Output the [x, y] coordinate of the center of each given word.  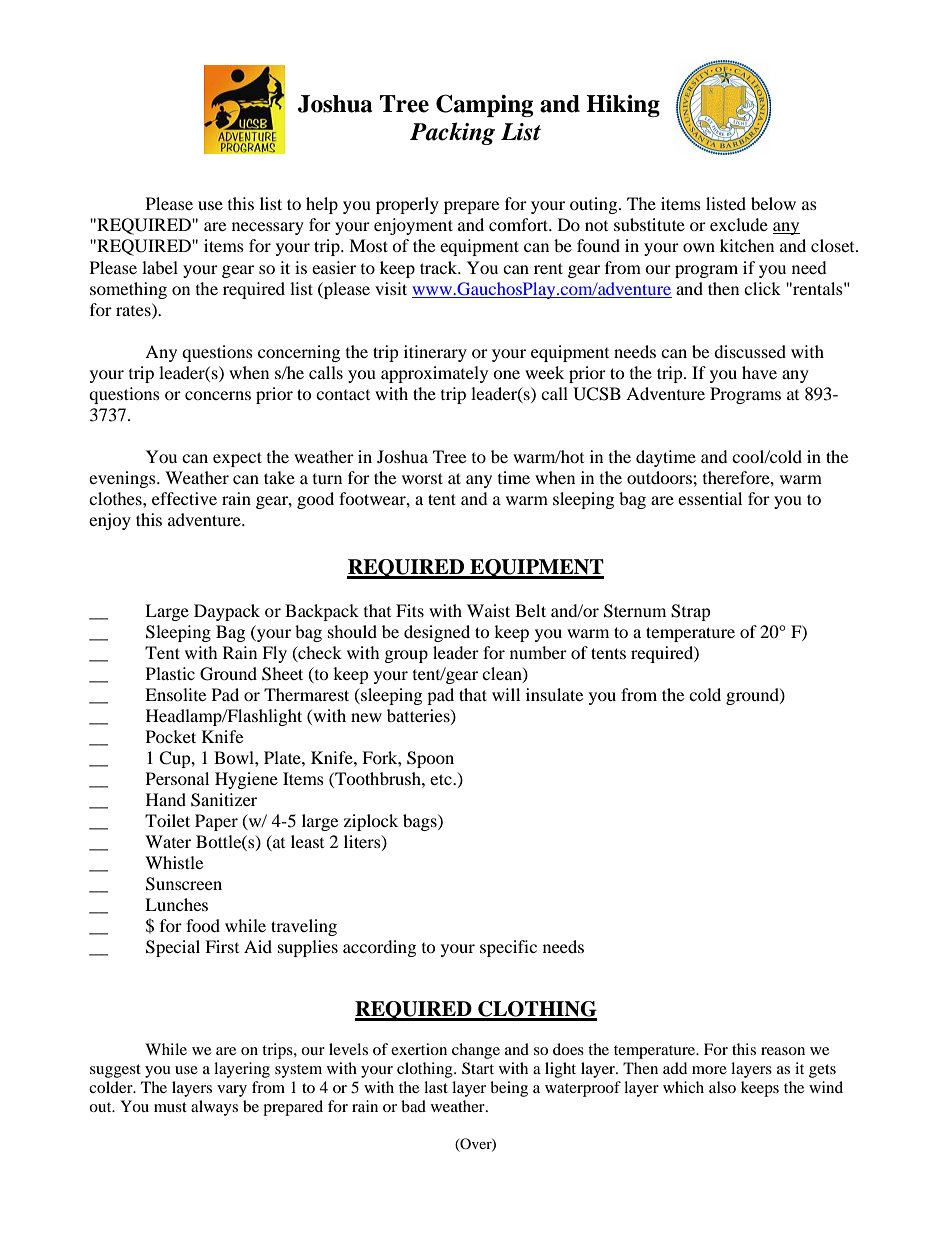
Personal [177, 778]
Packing [452, 133]
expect [237, 459]
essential [710, 498]
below [773, 203]
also [722, 1087]
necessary [268, 228]
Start [478, 1068]
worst [422, 478]
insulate [554, 694]
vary [232, 1091]
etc [442, 779]
